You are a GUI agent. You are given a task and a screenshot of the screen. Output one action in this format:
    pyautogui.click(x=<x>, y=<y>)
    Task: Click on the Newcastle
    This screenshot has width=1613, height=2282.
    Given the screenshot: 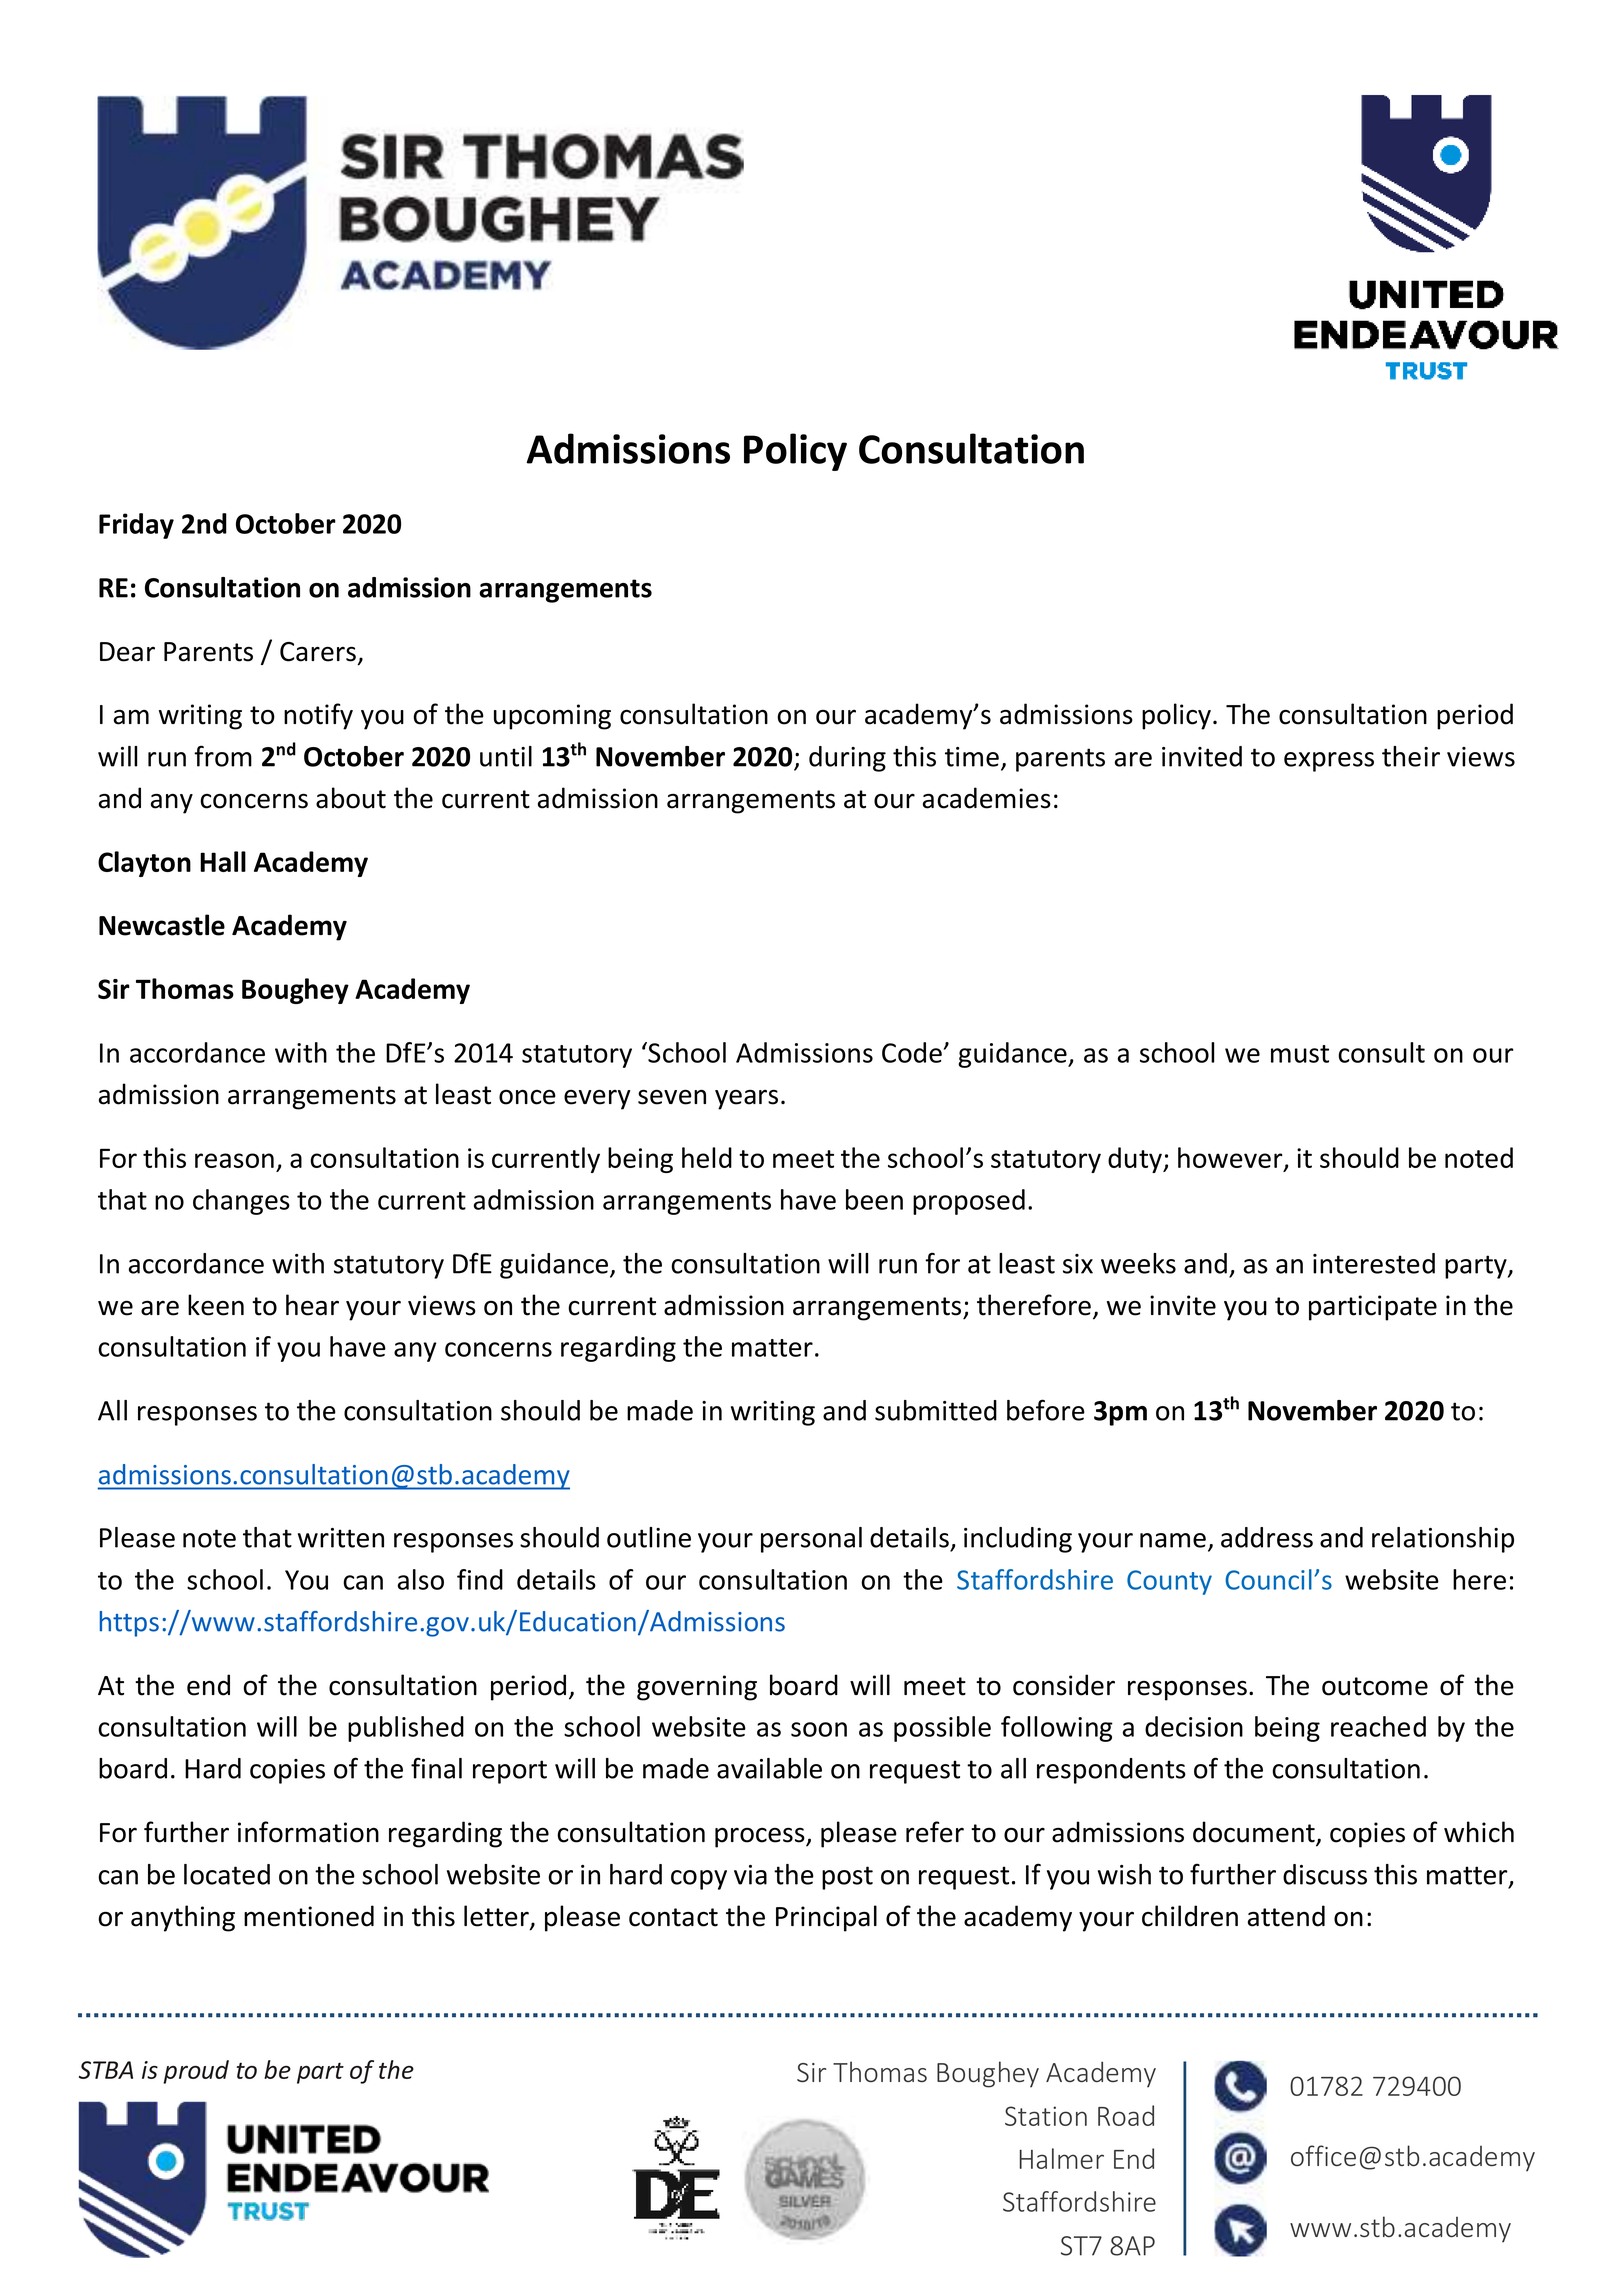 What is the action you would take?
    pyautogui.click(x=162, y=925)
